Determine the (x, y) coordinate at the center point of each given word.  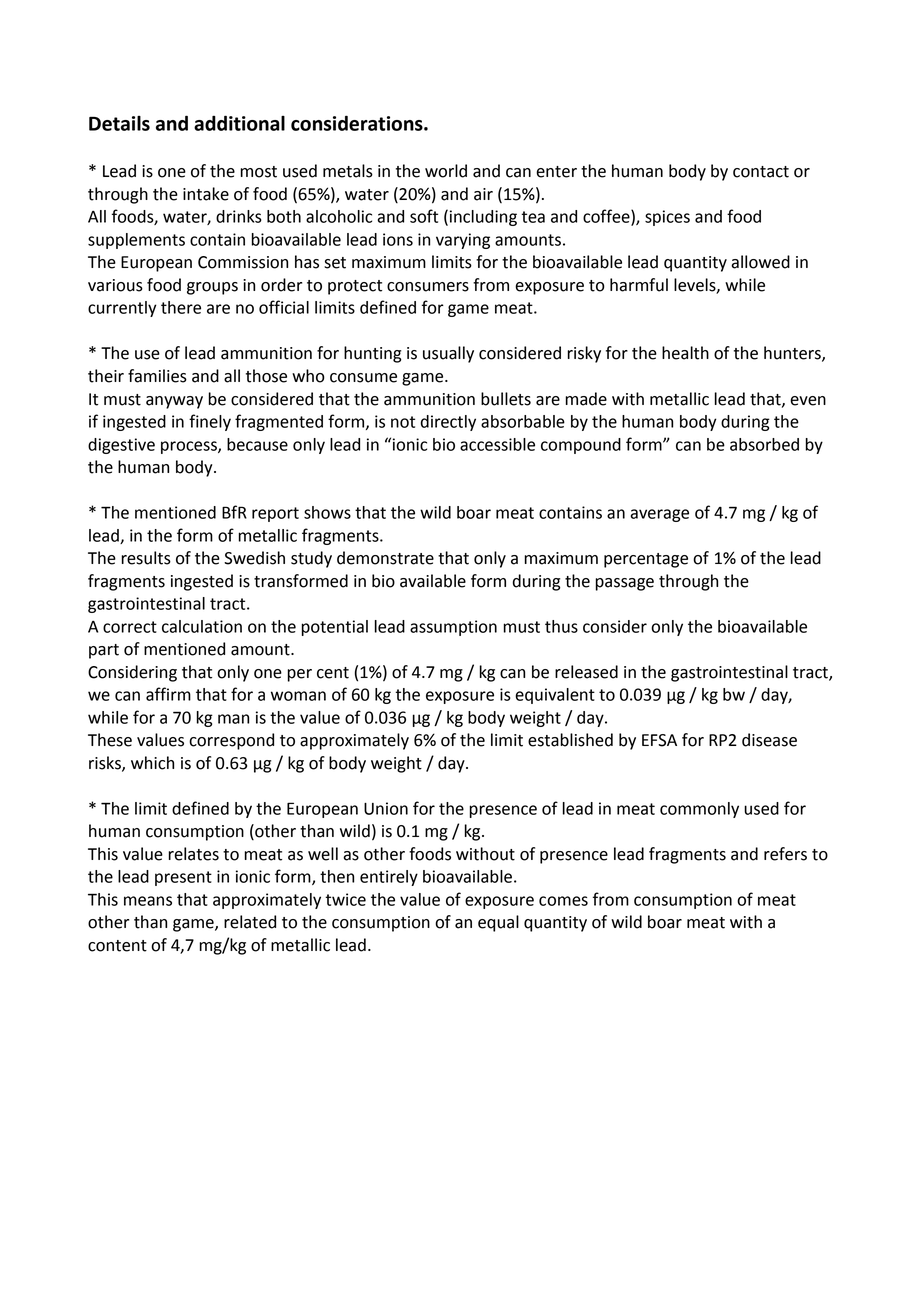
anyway (174, 402)
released (586, 672)
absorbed (764, 444)
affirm (168, 694)
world (446, 171)
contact (761, 172)
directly (448, 423)
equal (498, 923)
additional (239, 123)
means (148, 901)
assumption (453, 628)
